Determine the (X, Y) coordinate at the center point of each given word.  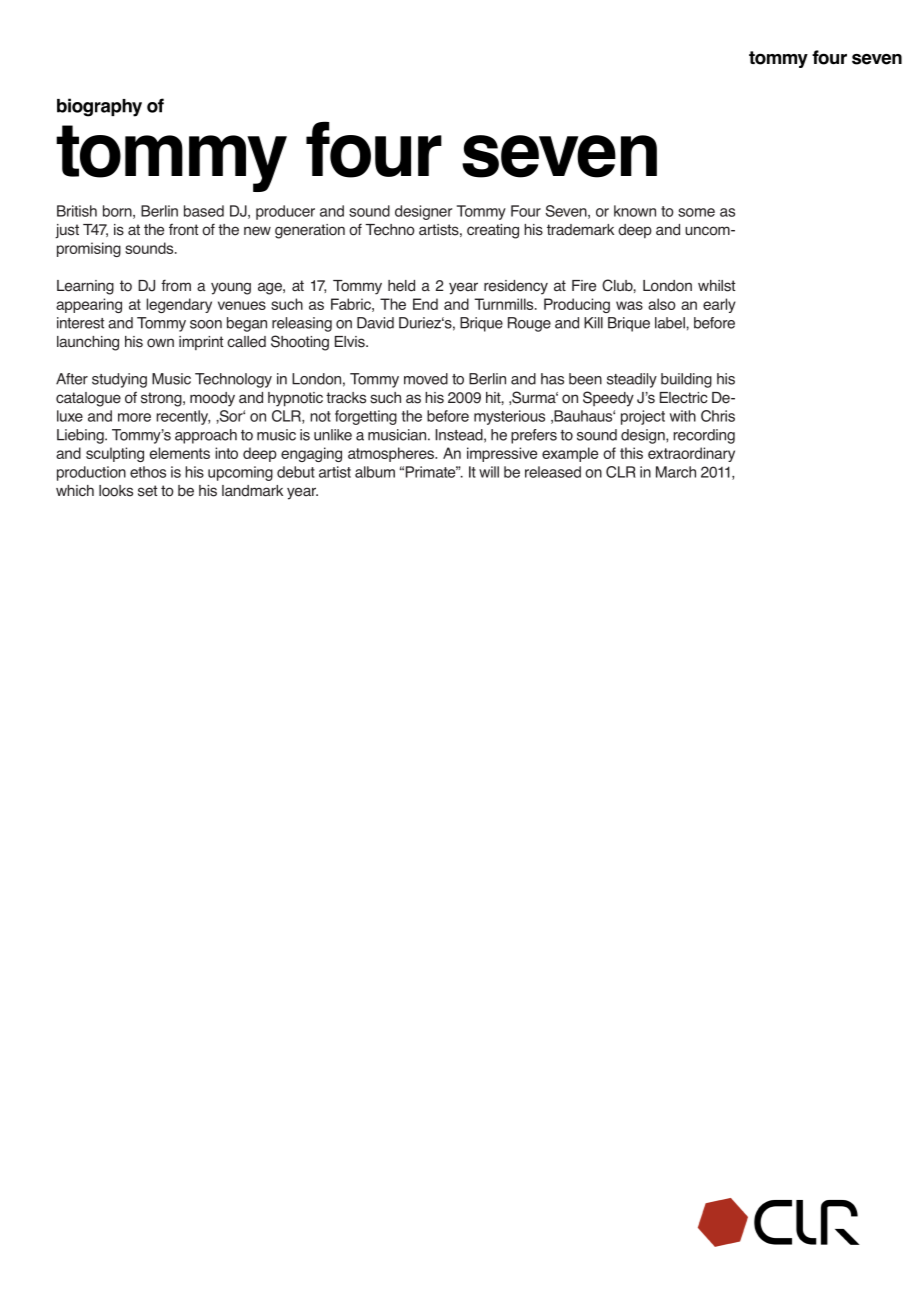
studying (119, 380)
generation (310, 231)
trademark (580, 230)
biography (99, 107)
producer (285, 212)
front (183, 229)
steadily (632, 380)
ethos (148, 472)
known (635, 211)
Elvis (351, 342)
